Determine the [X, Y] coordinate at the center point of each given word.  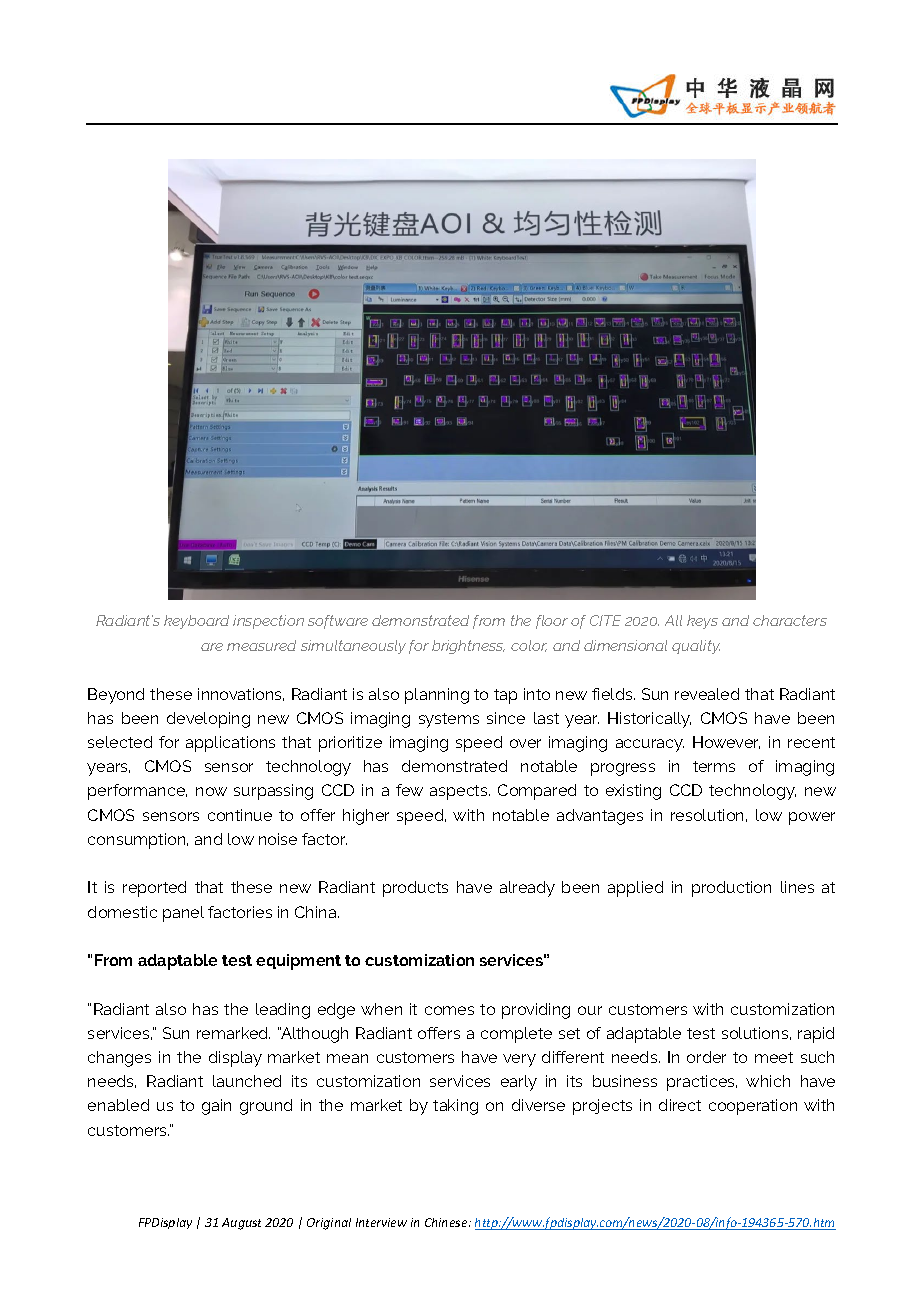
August [241, 1224]
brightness [468, 647]
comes [449, 1010]
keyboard [196, 622]
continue [240, 815]
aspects [460, 792]
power [812, 818]
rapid [816, 1035]
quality [696, 647]
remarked [233, 1033]
